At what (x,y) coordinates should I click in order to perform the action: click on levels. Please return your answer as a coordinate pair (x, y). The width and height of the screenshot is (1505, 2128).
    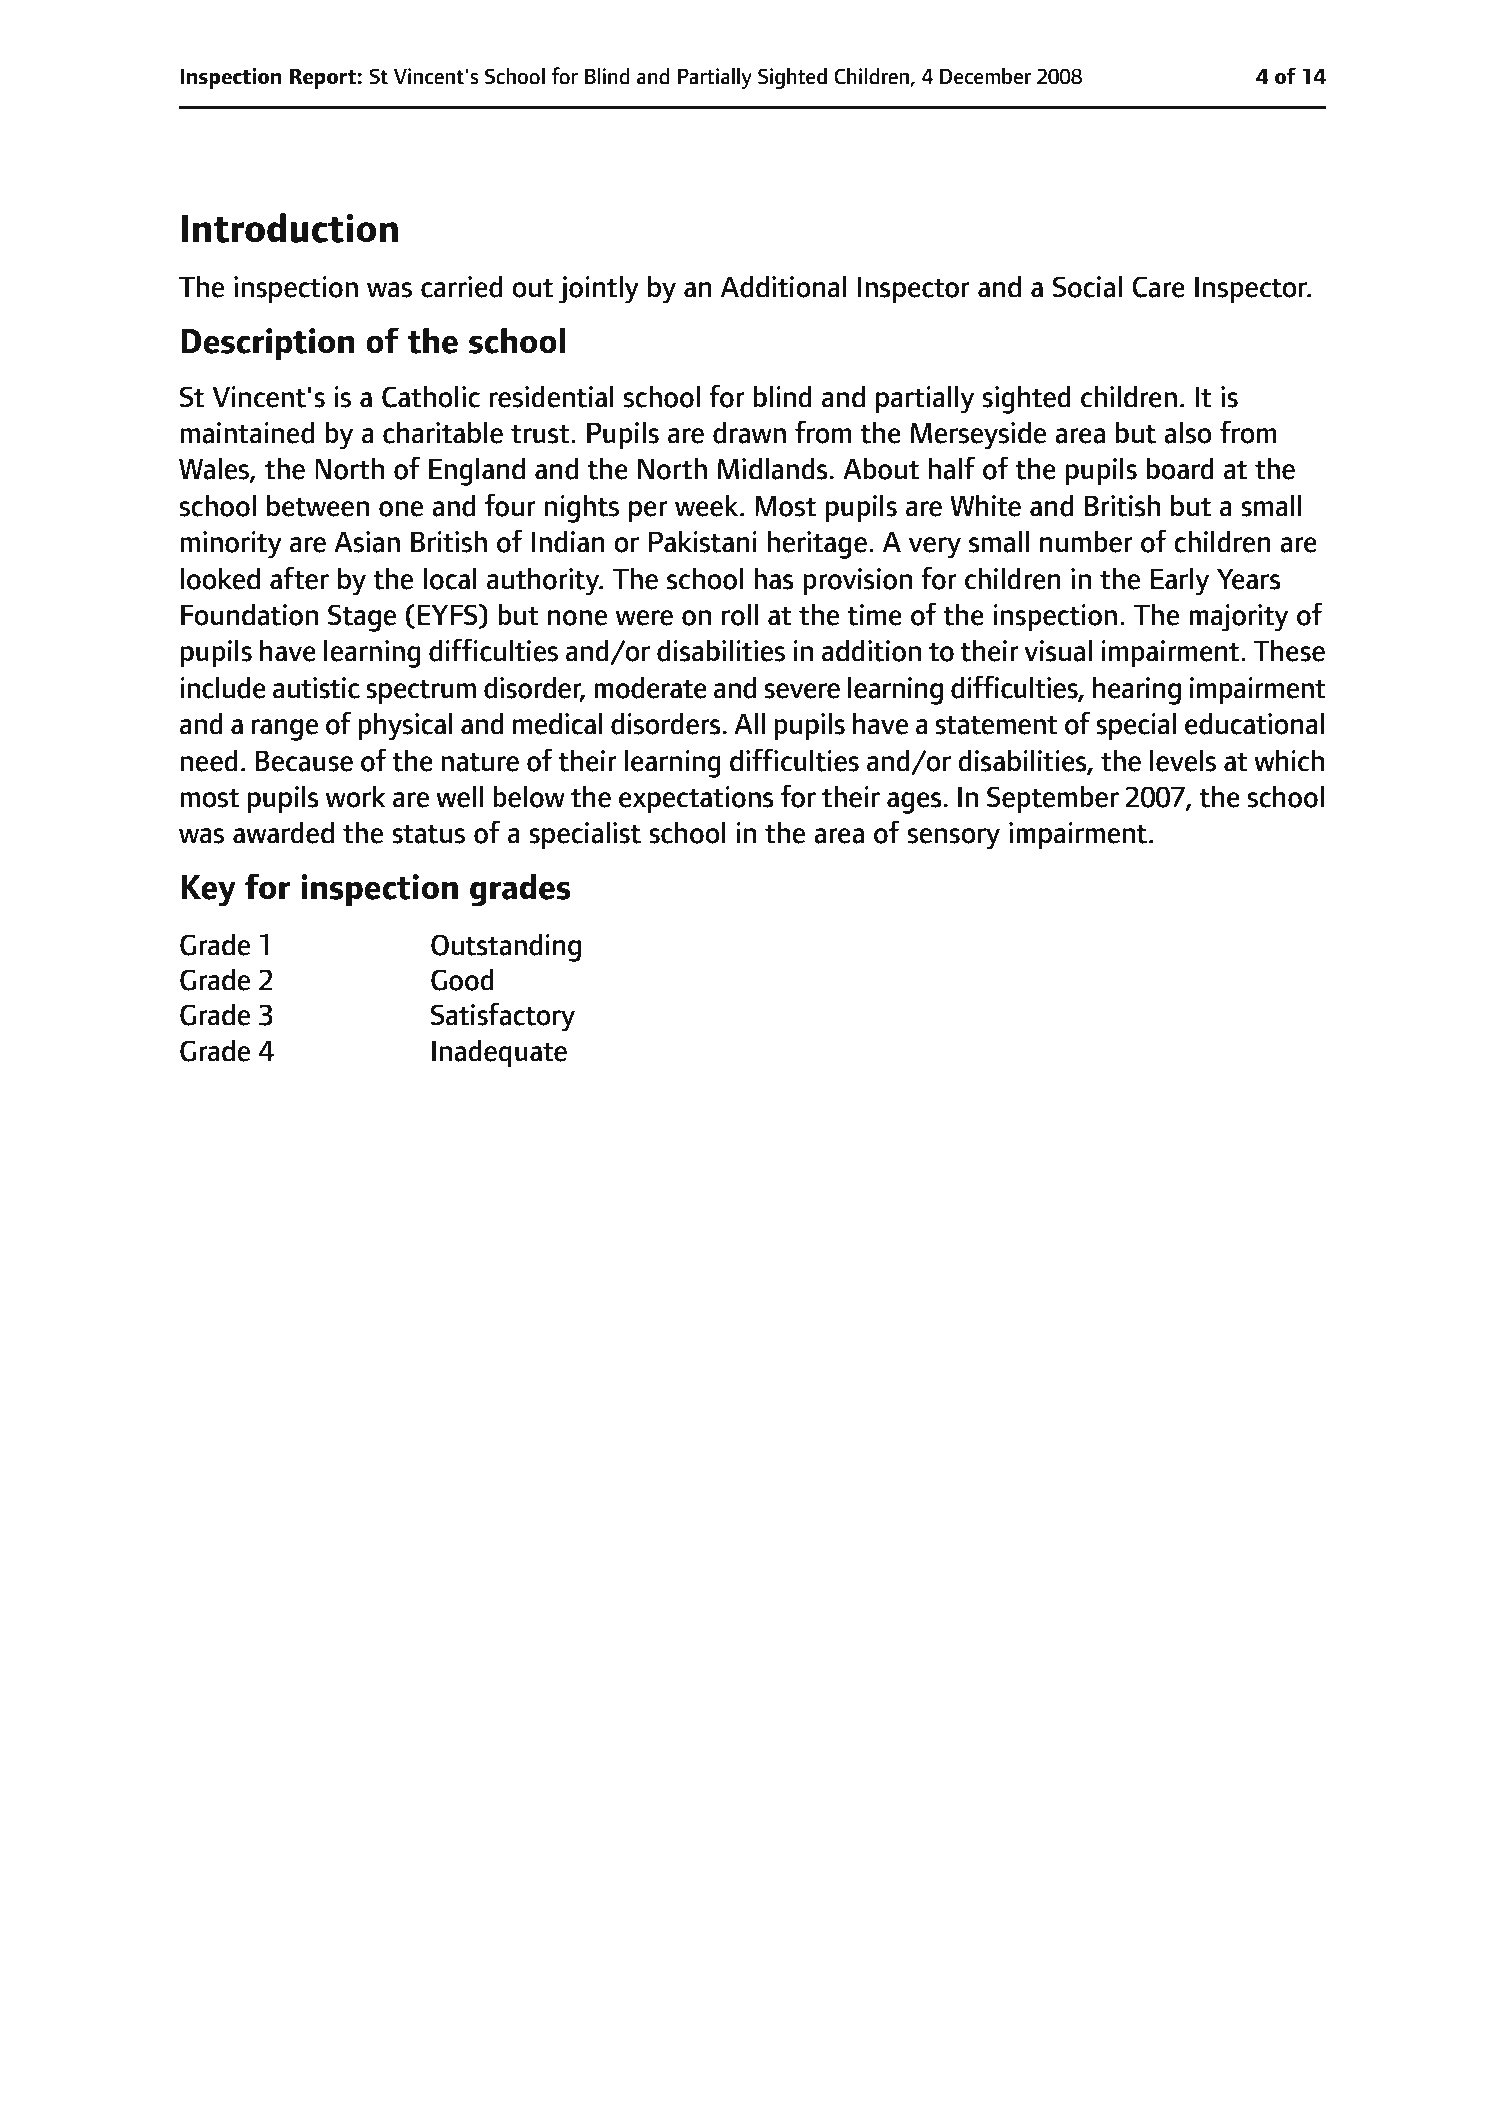
    Looking at the image, I should click on (1183, 760).
